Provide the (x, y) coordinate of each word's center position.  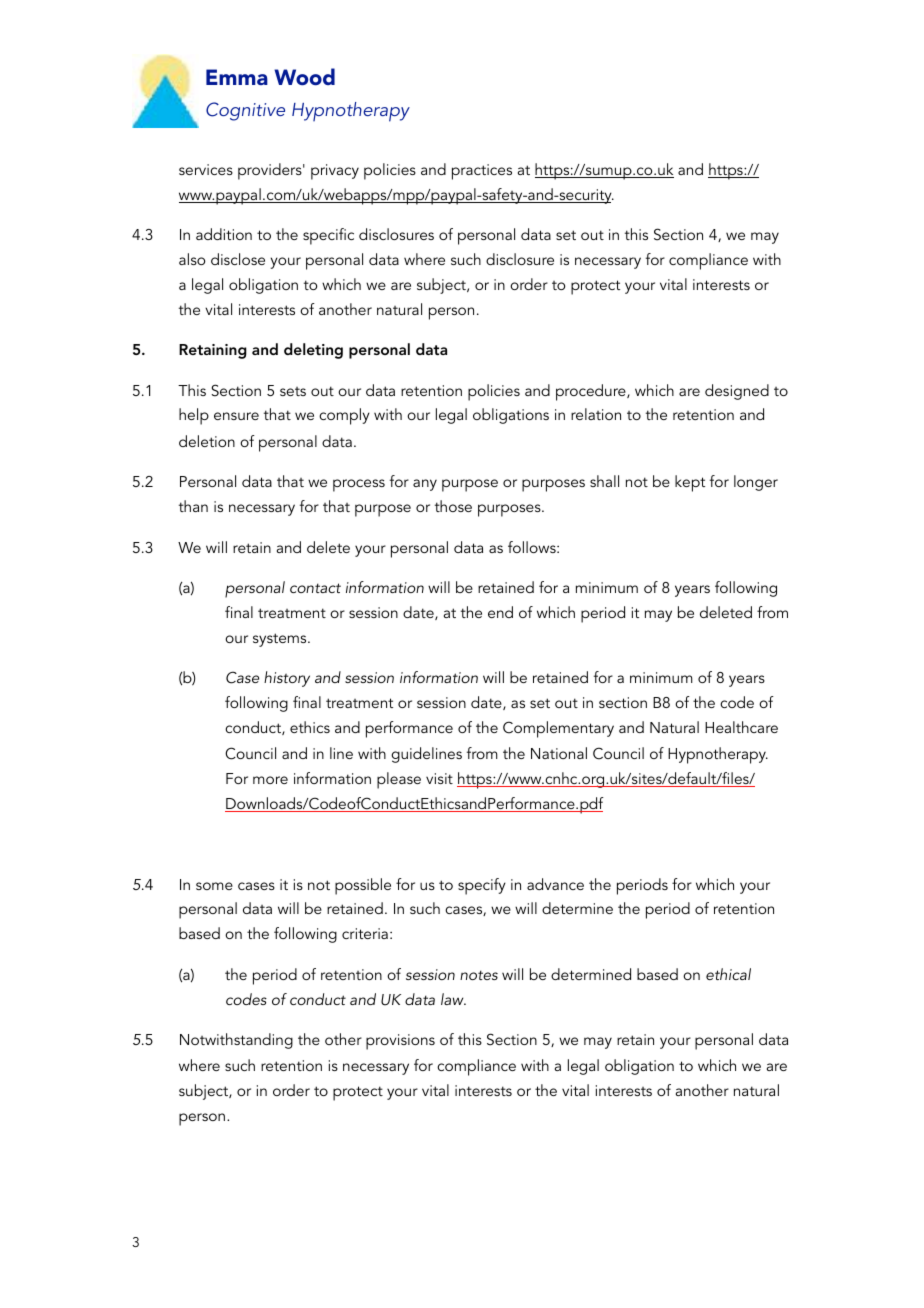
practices (482, 172)
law (453, 999)
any (425, 485)
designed (737, 392)
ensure (236, 416)
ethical (728, 974)
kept (690, 483)
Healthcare (741, 727)
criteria (365, 933)
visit (439, 778)
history (287, 679)
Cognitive (245, 111)
